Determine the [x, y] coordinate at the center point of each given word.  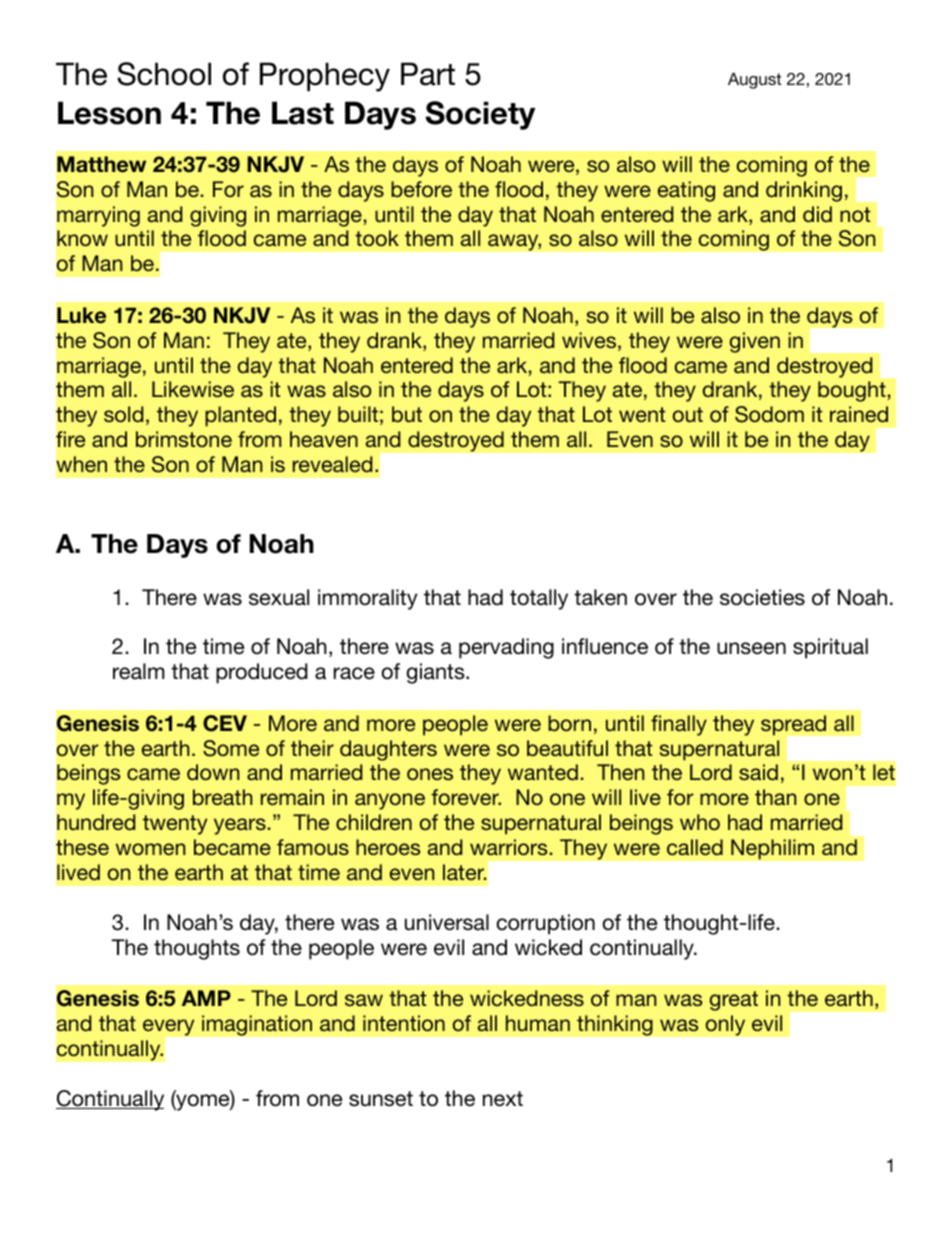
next [503, 1099]
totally [539, 599]
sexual [279, 597]
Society [480, 115]
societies [762, 597]
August [754, 80]
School [164, 74]
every [168, 1027]
